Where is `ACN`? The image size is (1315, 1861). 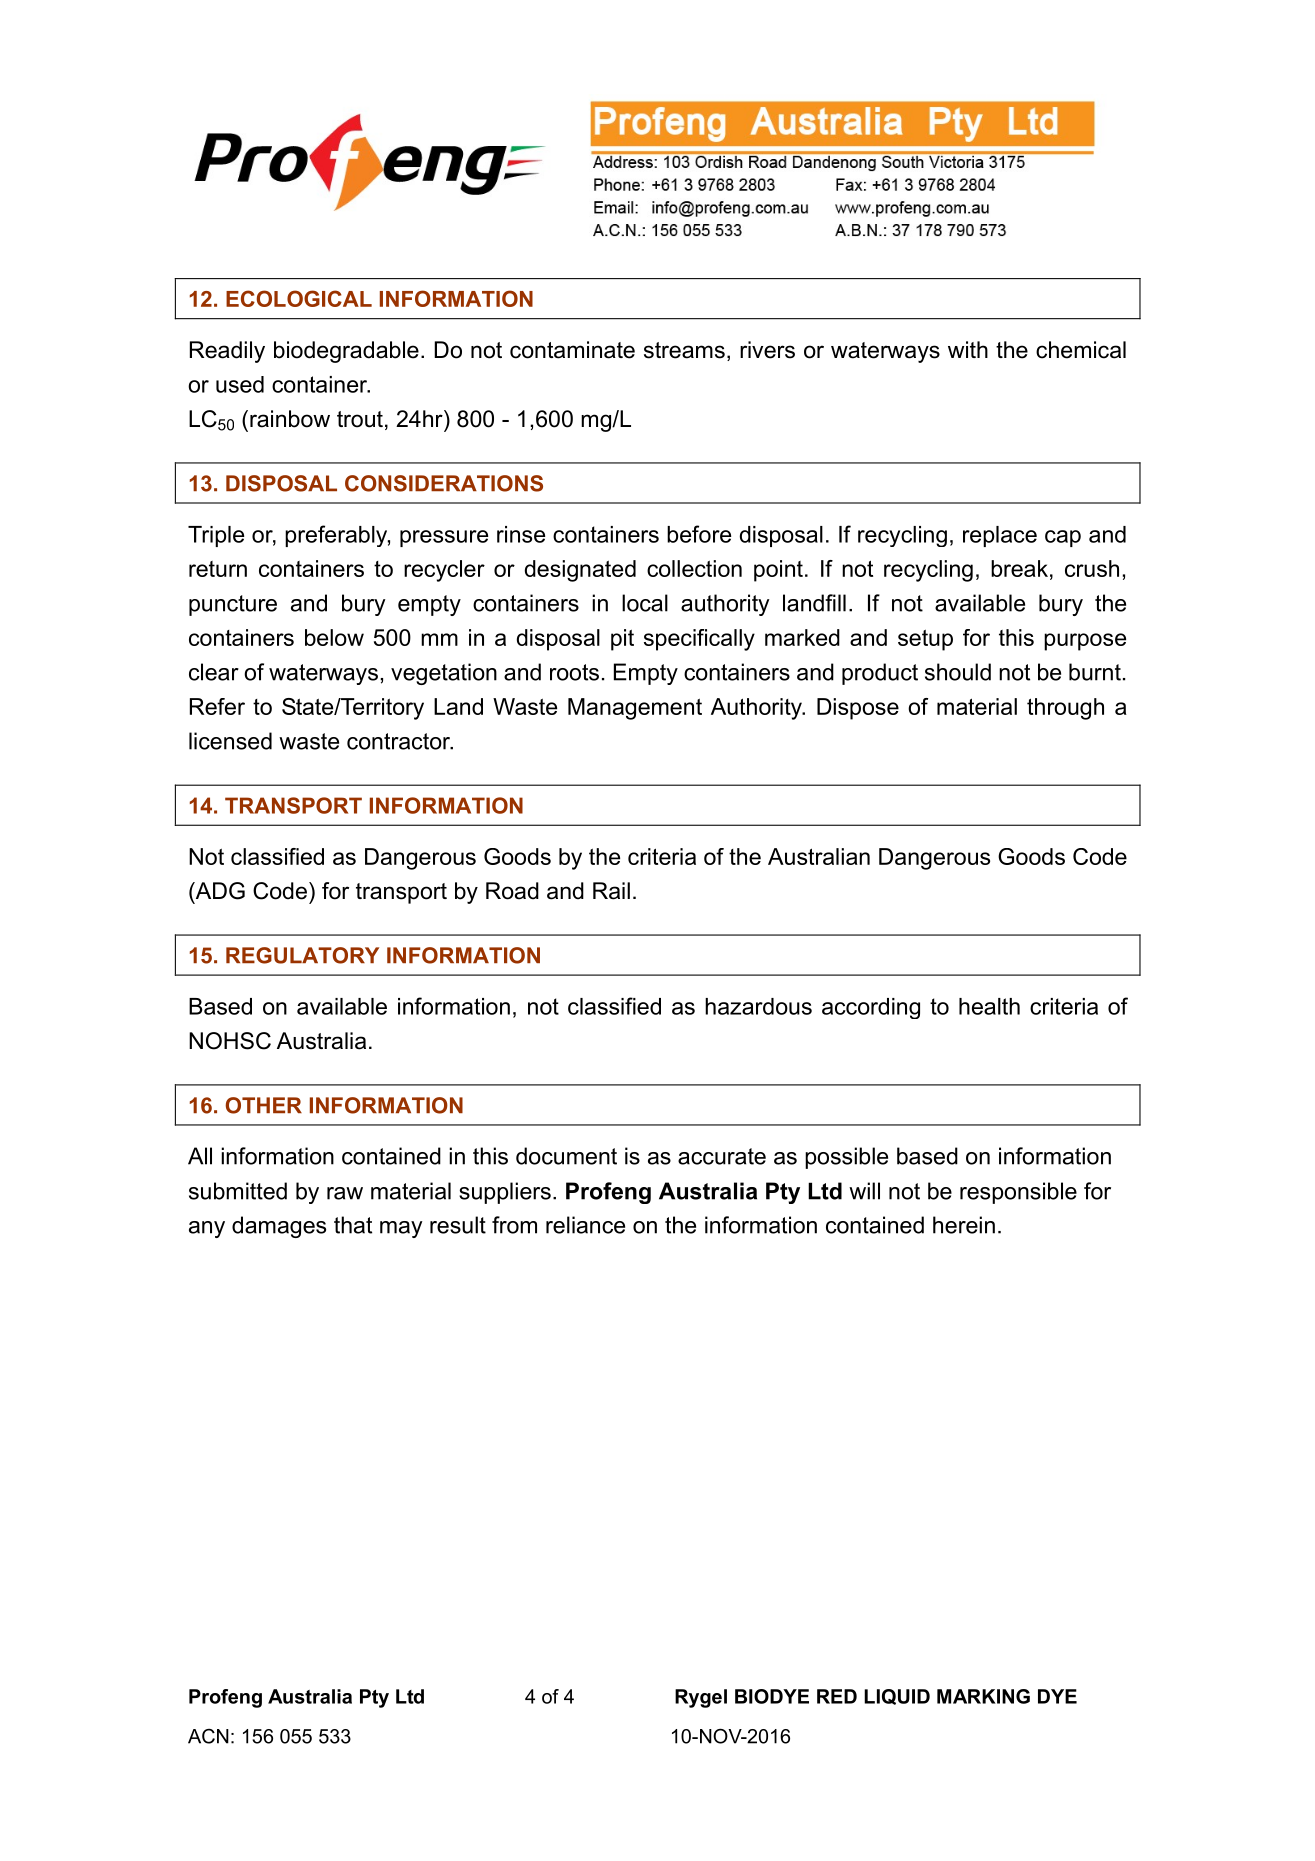 ACN is located at coordinates (208, 1736).
